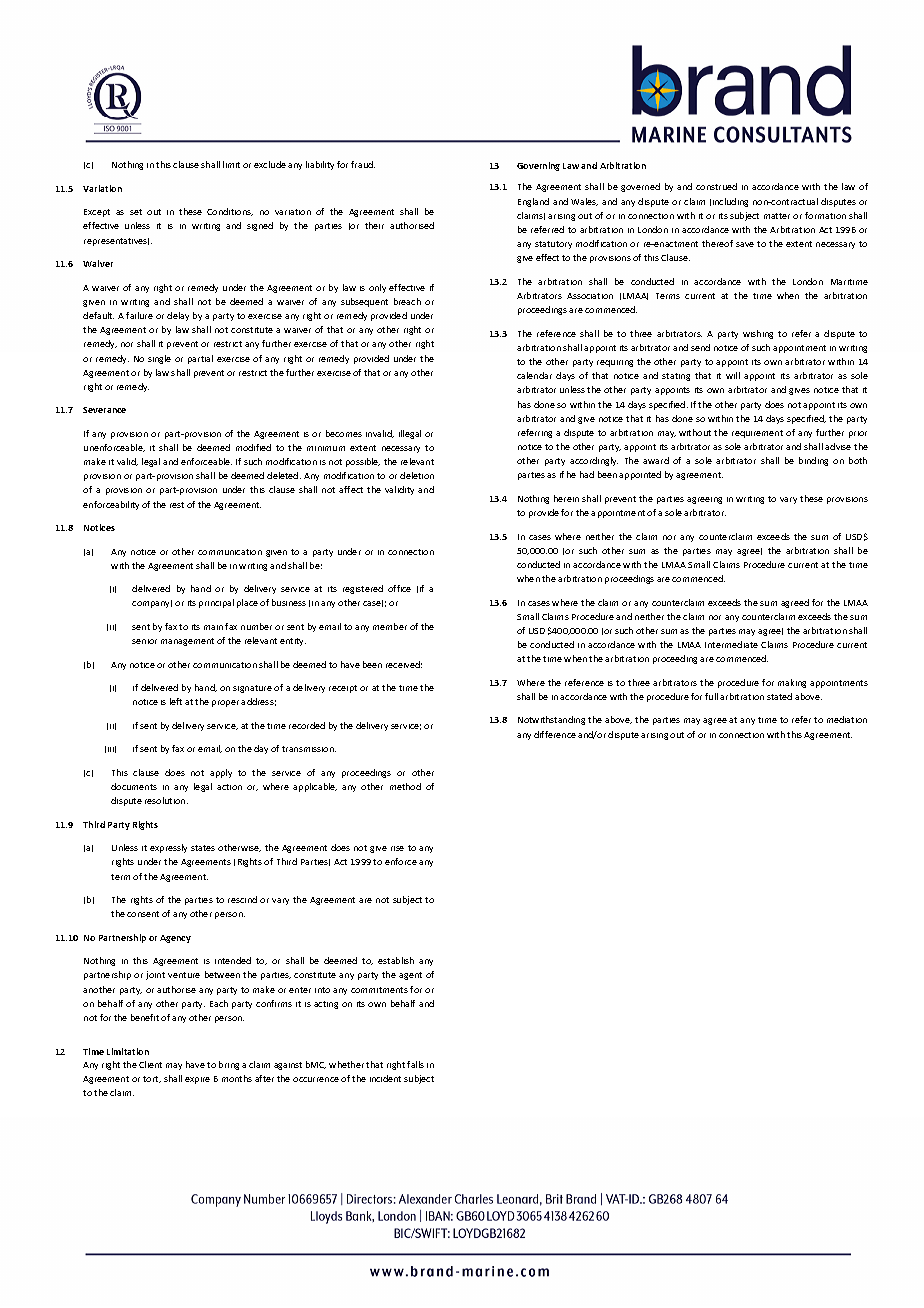  What do you see at coordinates (792, 683) in the page?
I see `making` at bounding box center [792, 683].
